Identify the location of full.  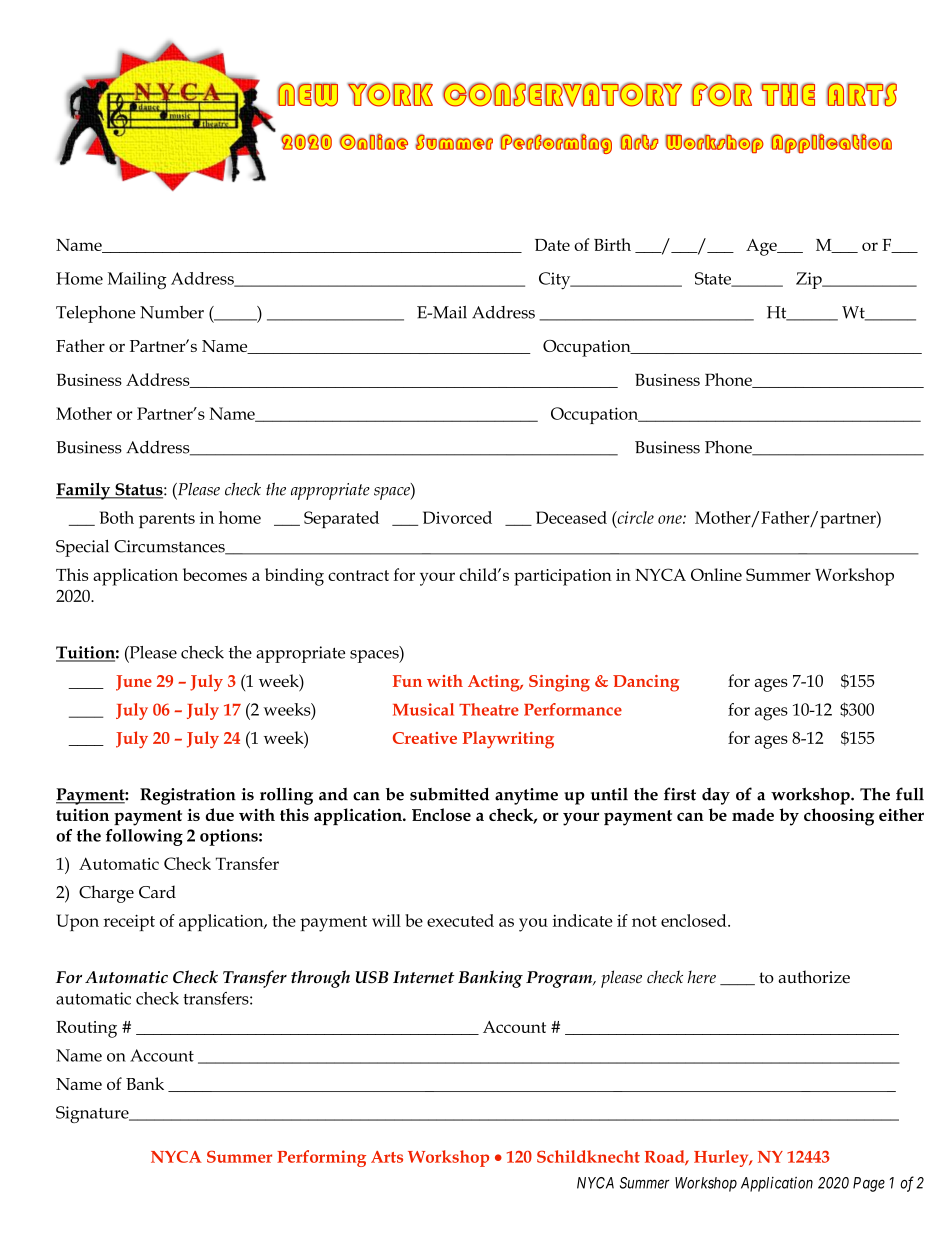
(910, 794).
